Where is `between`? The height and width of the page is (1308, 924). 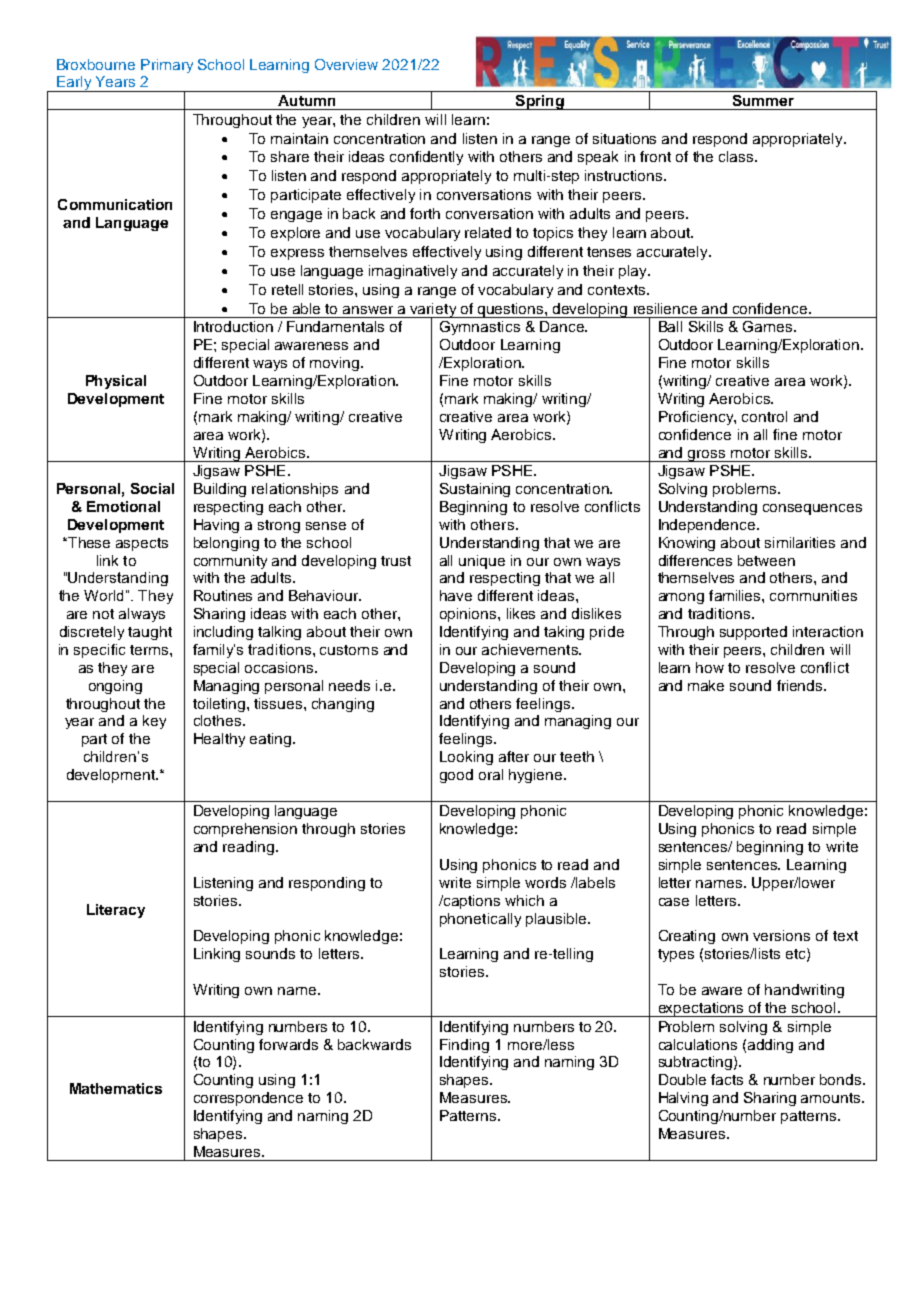 between is located at coordinates (766, 560).
